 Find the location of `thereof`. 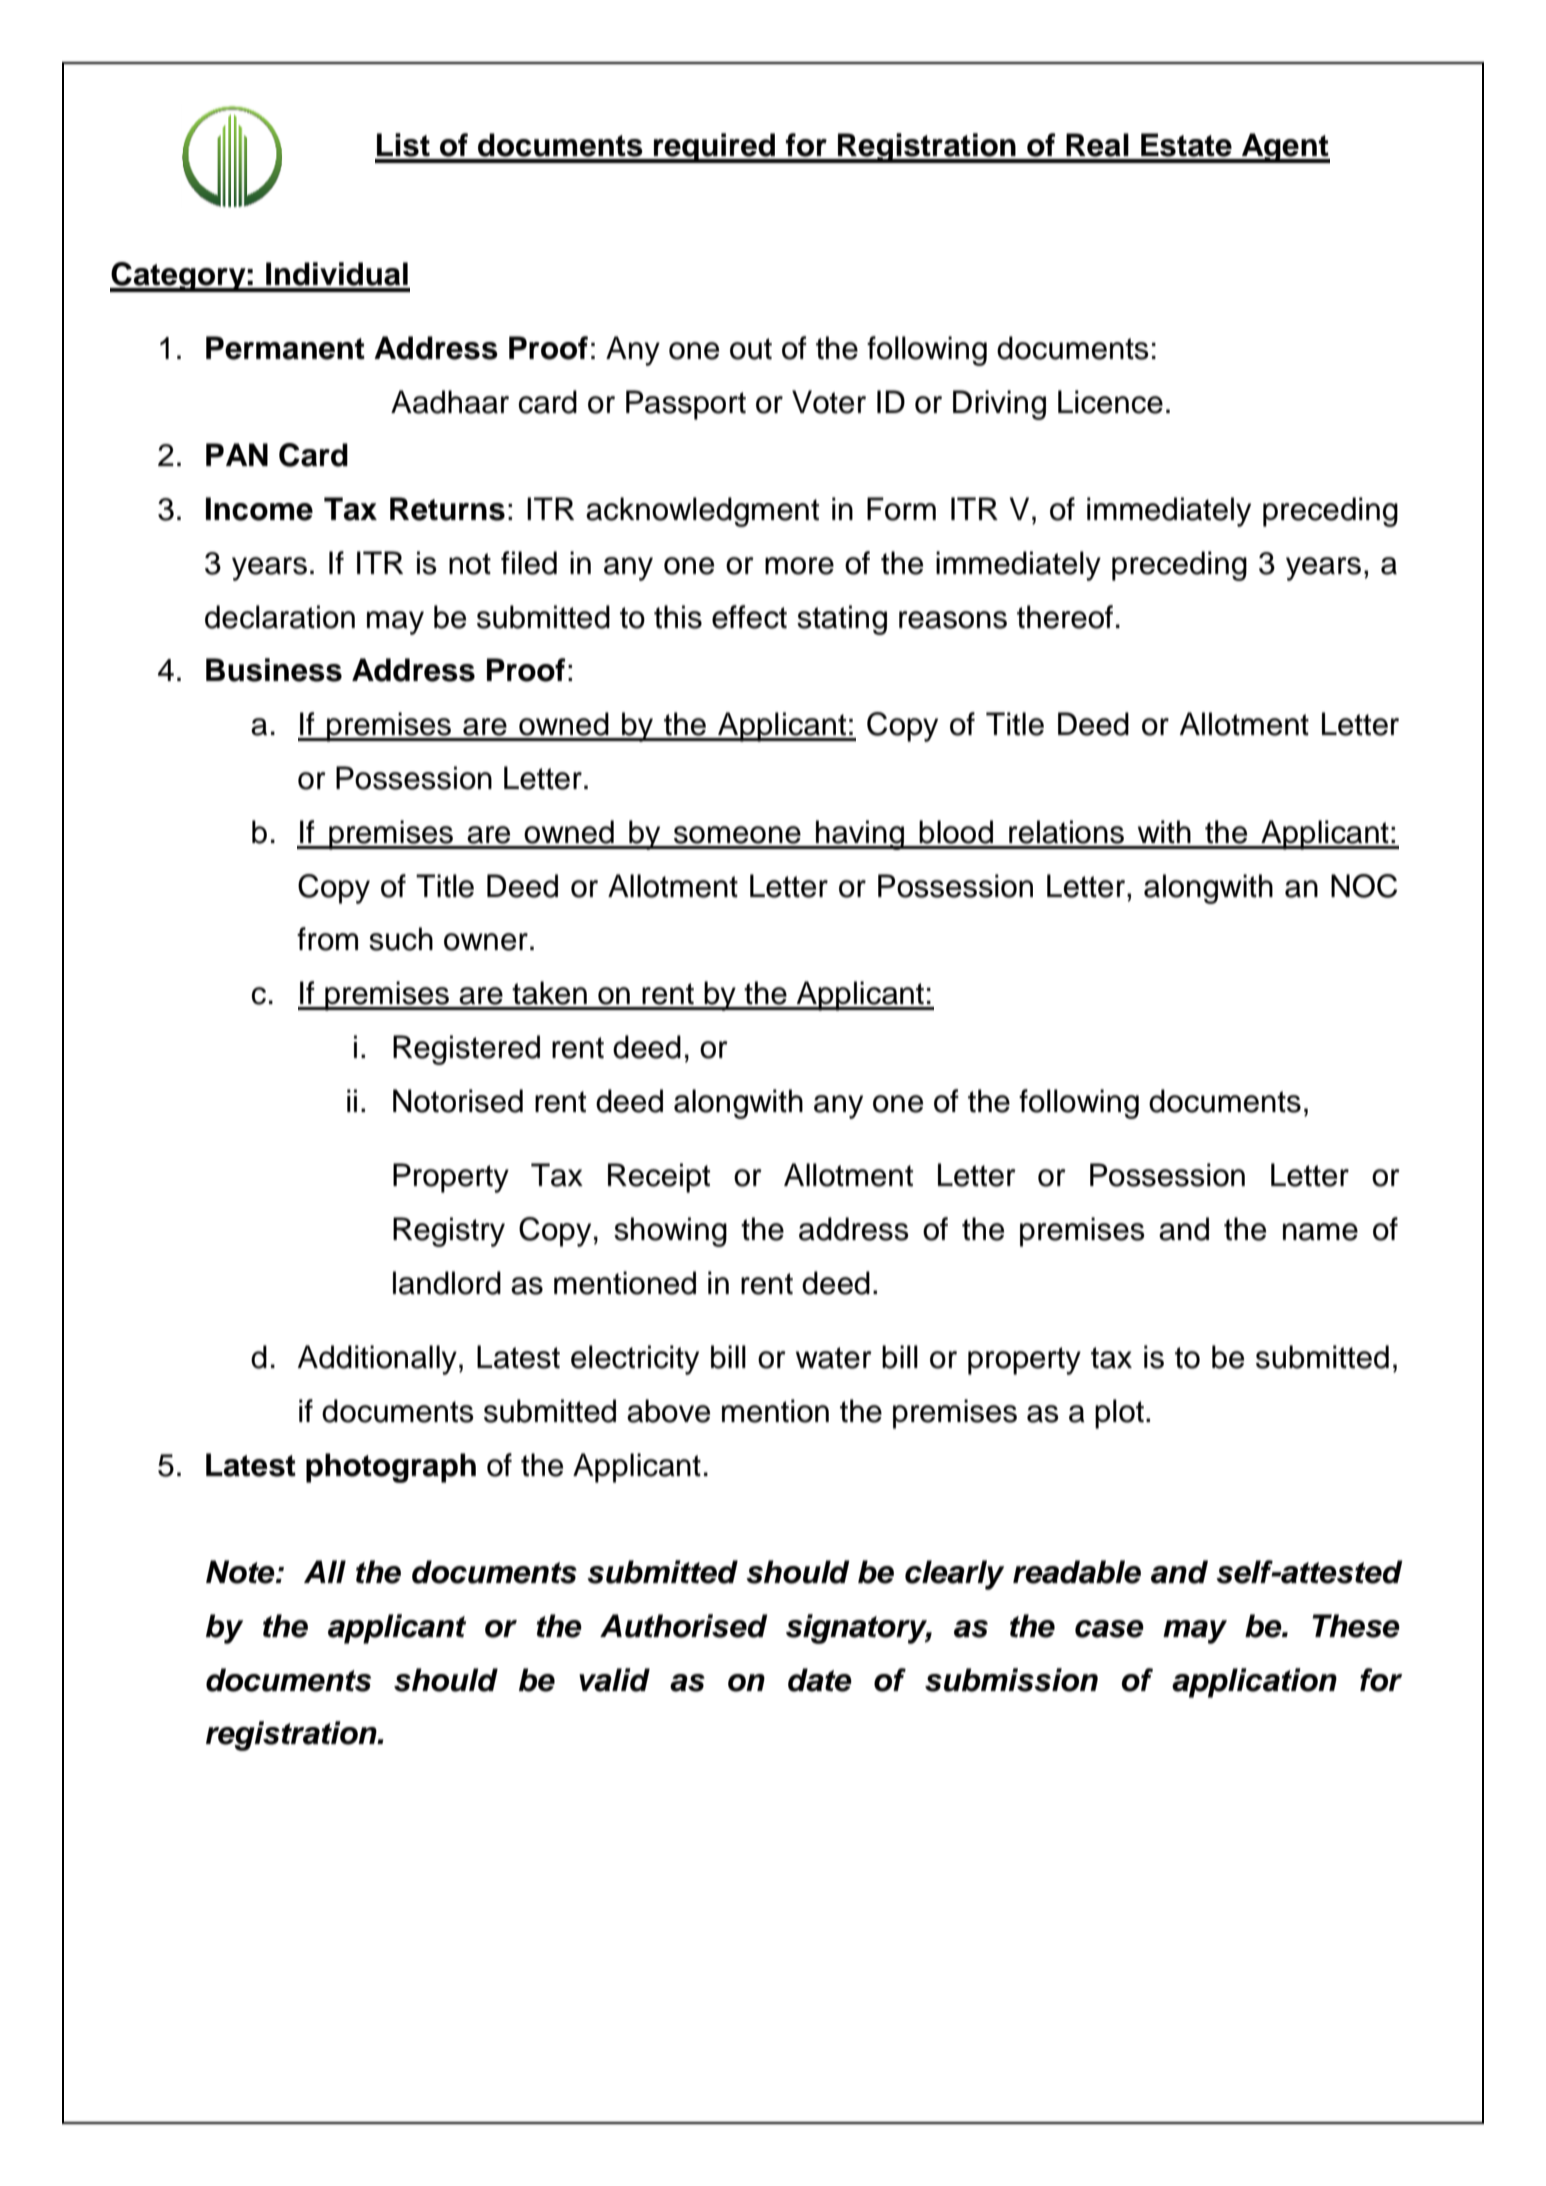

thereof is located at coordinates (1065, 617).
